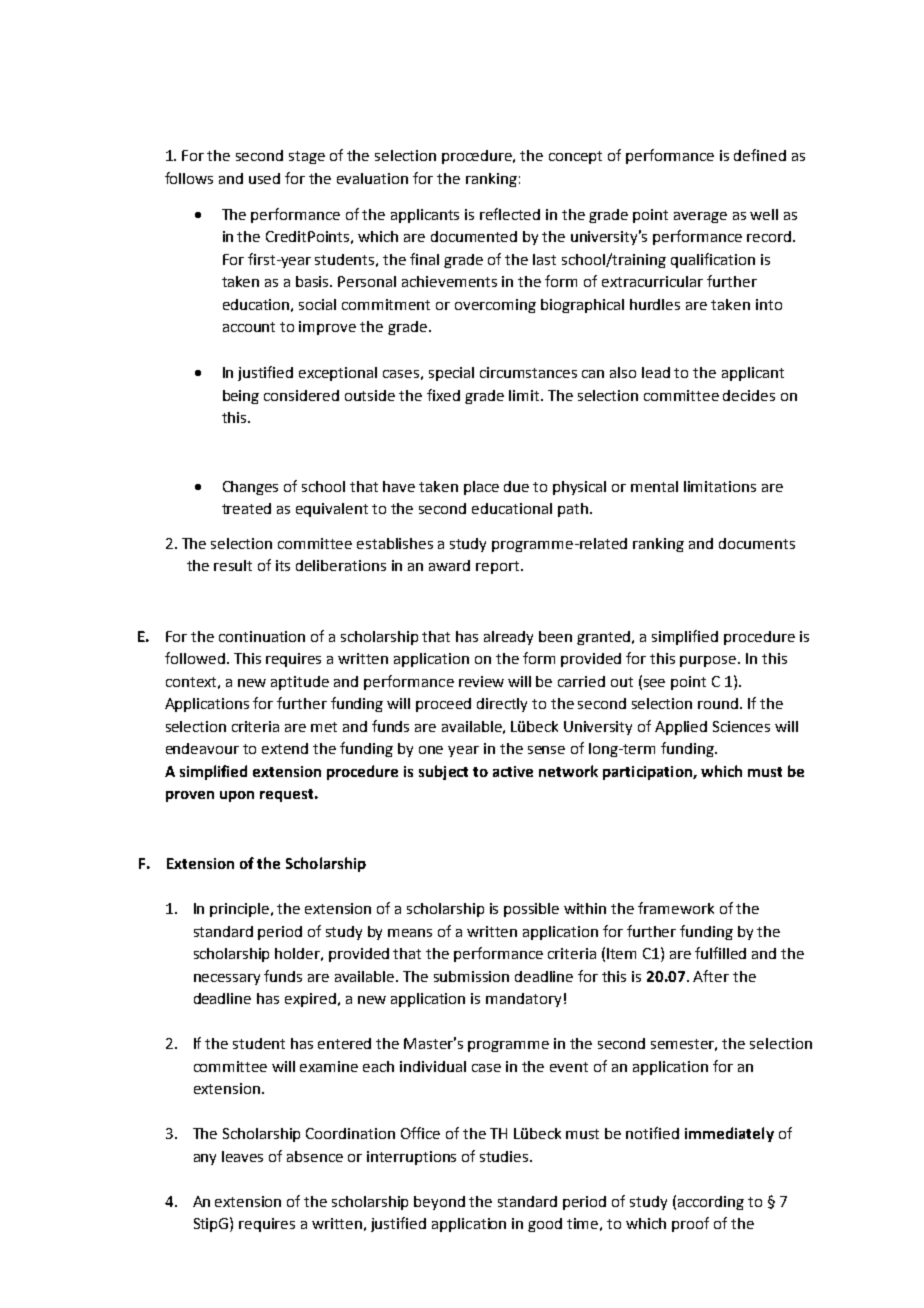 The width and height of the screenshot is (924, 1308). What do you see at coordinates (471, 976) in the screenshot?
I see `submission` at bounding box center [471, 976].
